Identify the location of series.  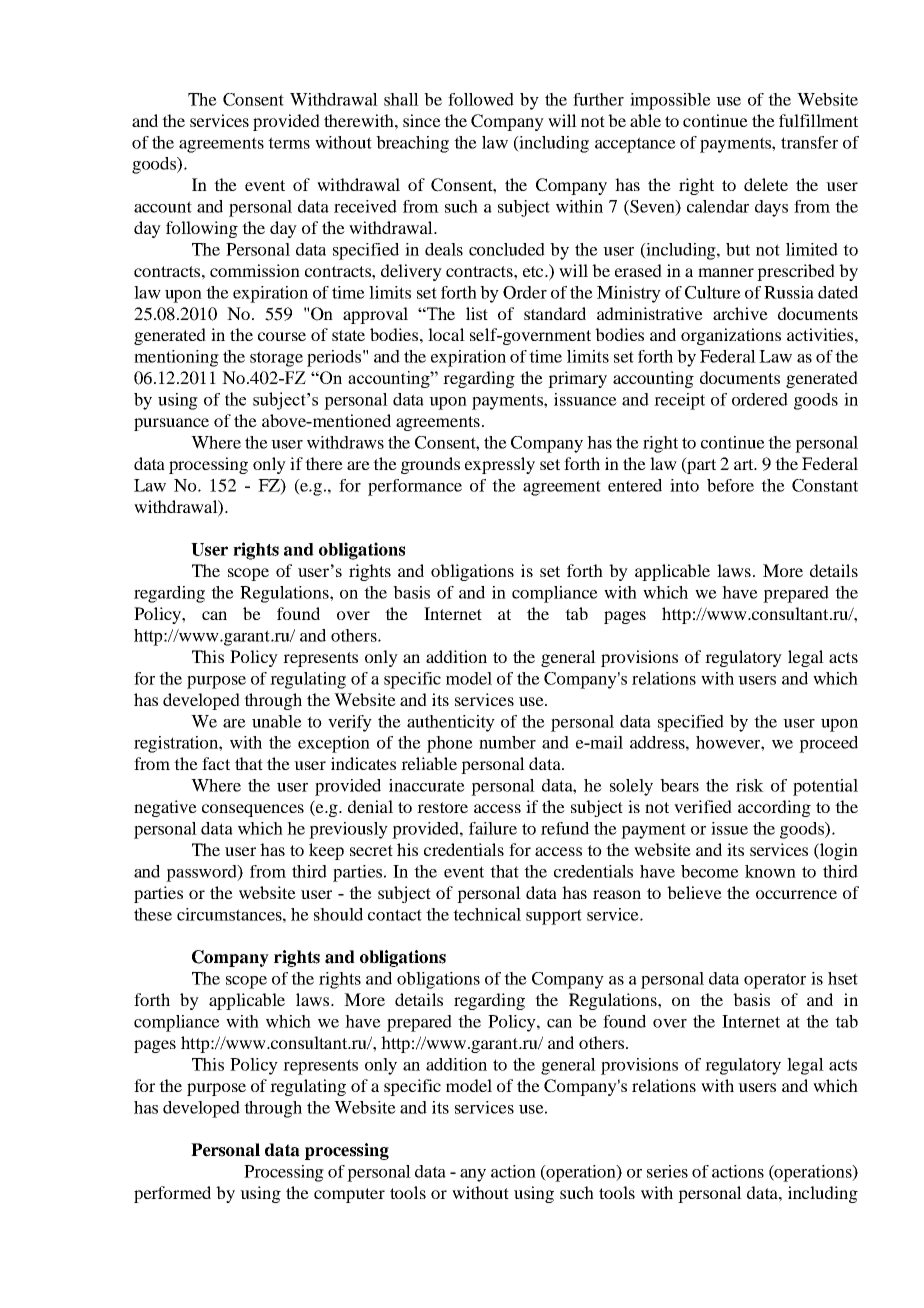
(667, 1171).
